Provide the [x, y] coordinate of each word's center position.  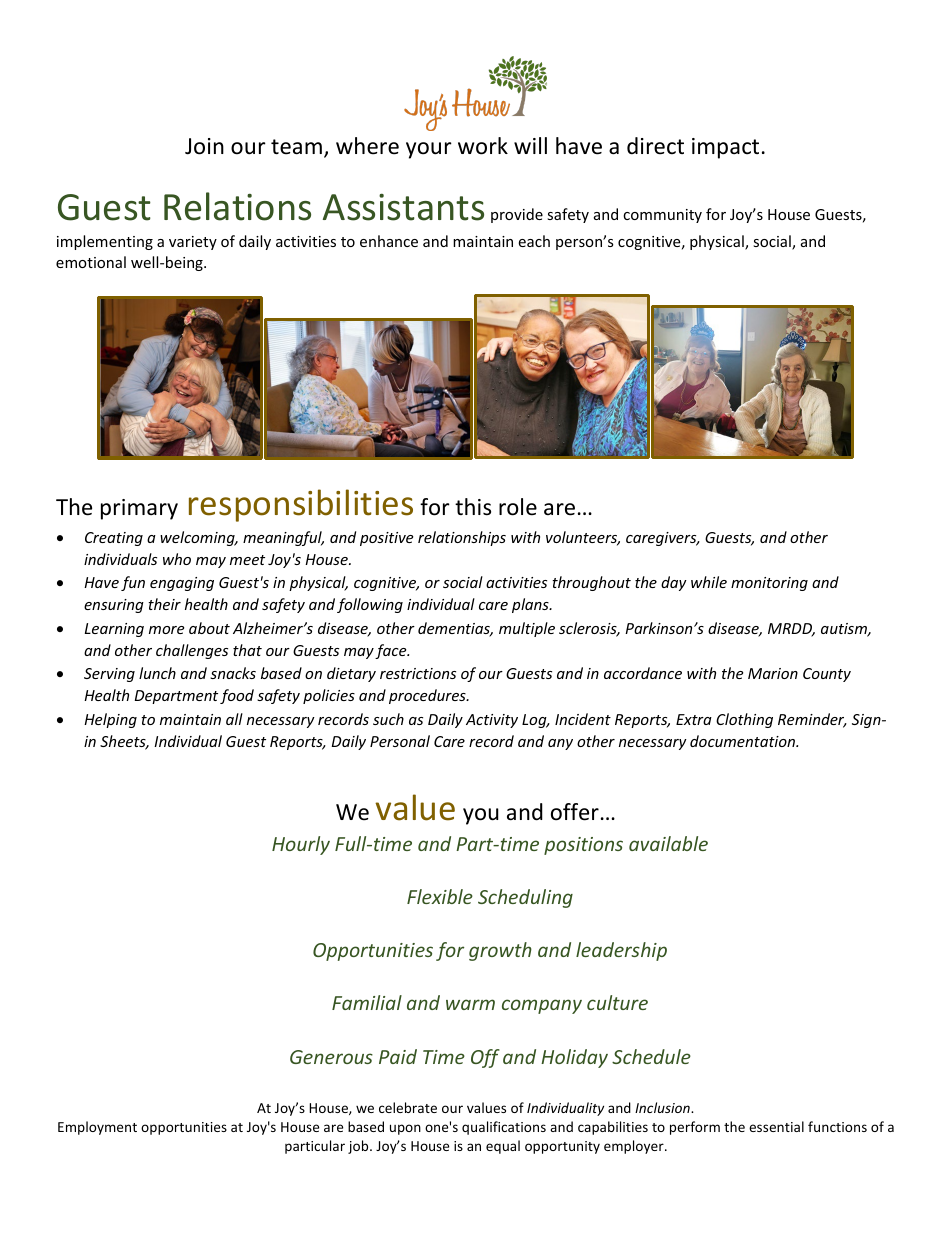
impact [725, 148]
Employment [97, 1128]
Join [204, 146]
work [483, 146]
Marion [773, 673]
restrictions [418, 673]
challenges [192, 651]
